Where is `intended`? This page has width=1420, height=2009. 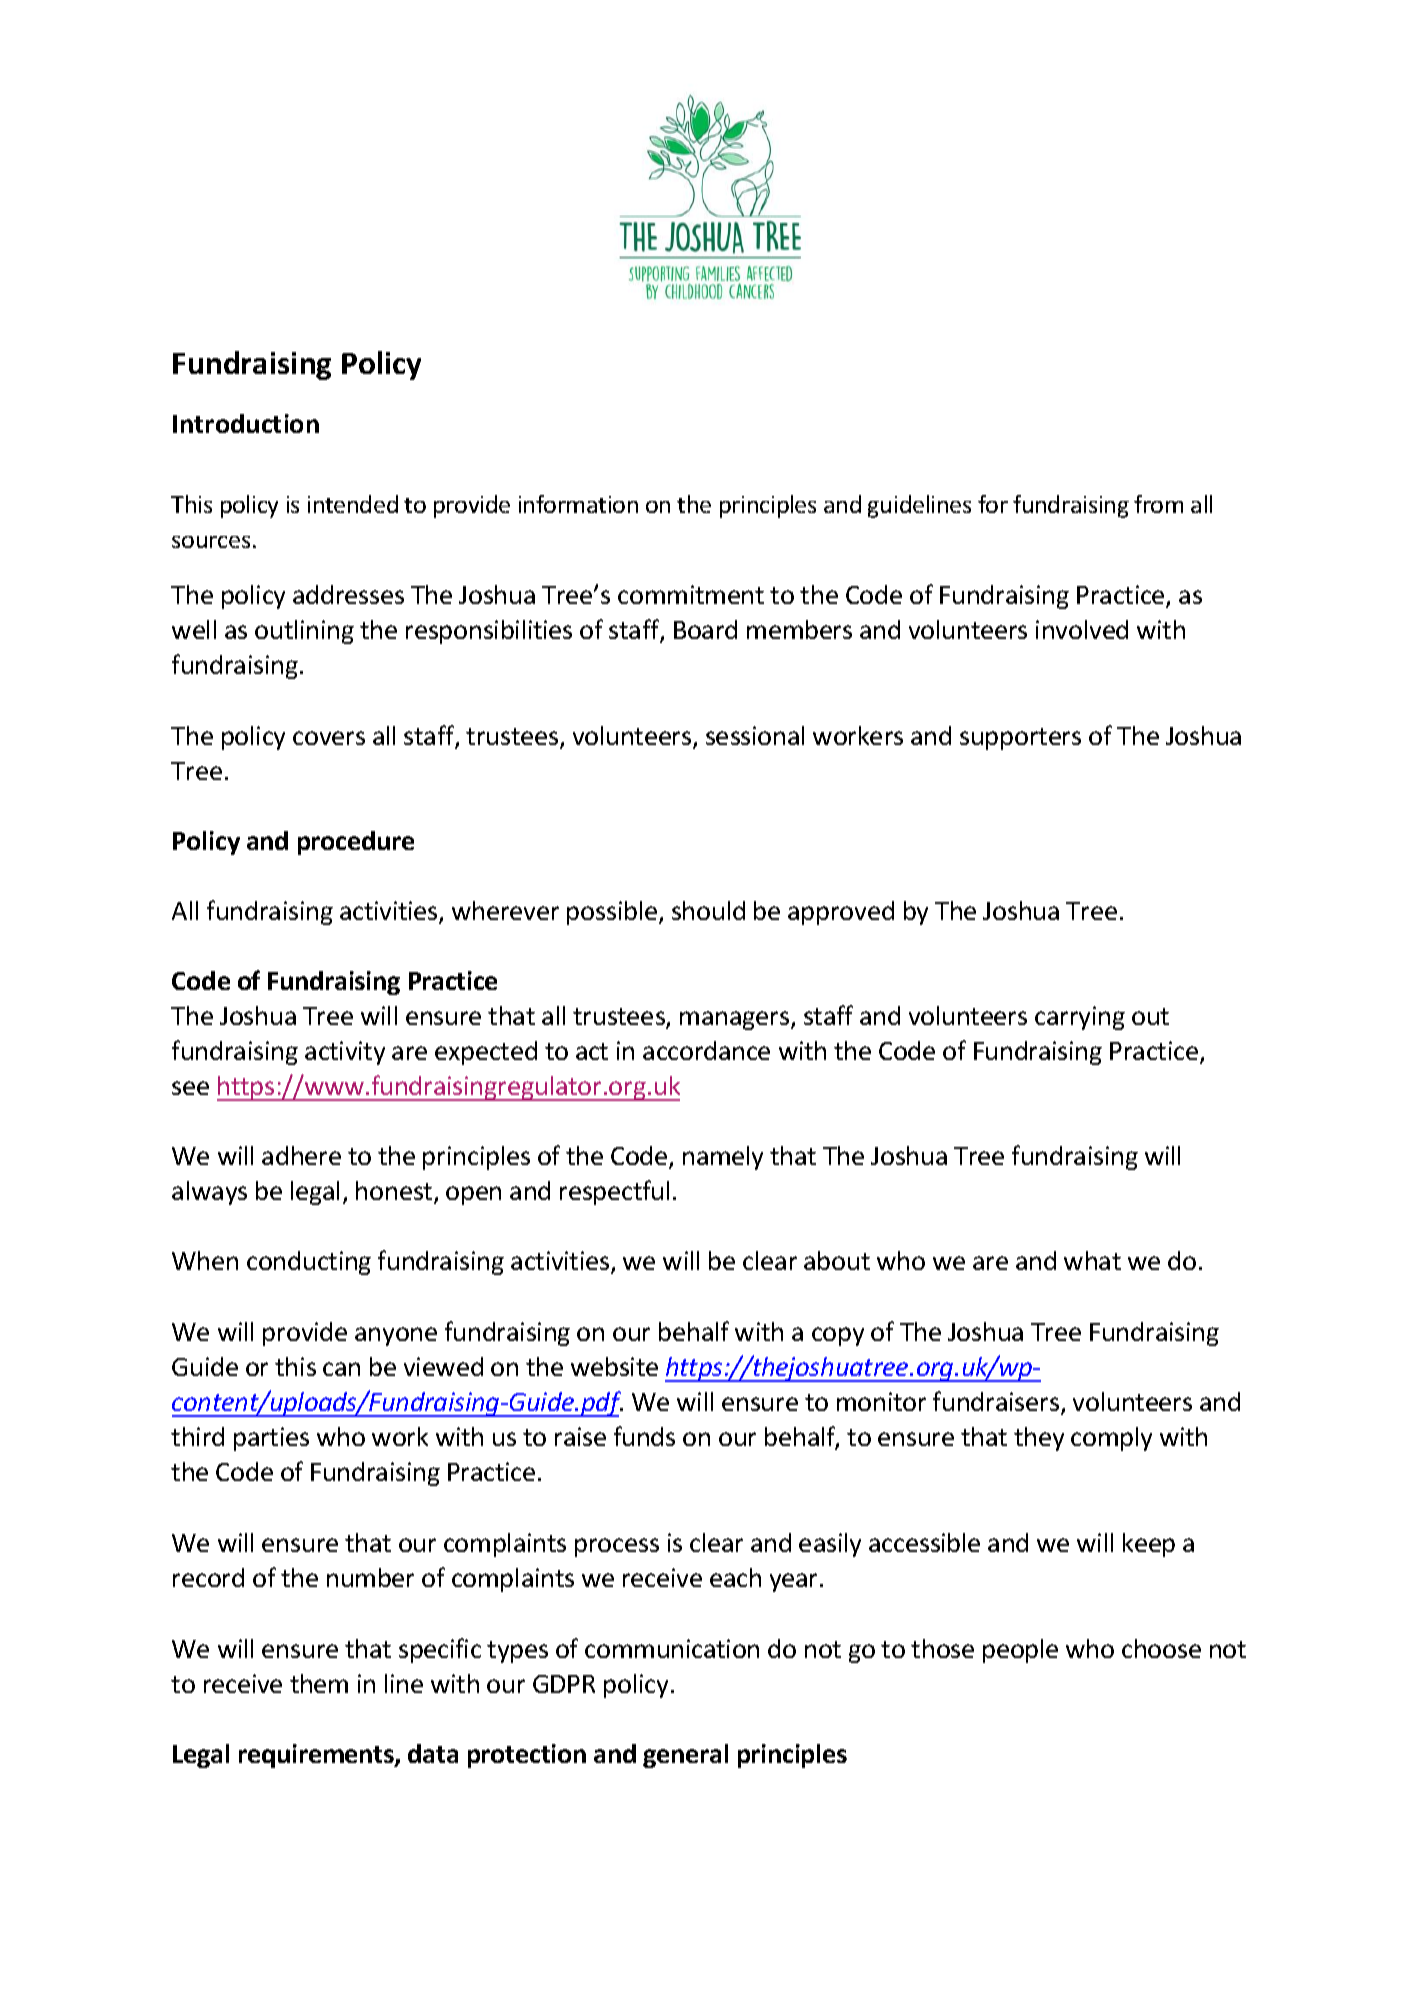
intended is located at coordinates (353, 504).
